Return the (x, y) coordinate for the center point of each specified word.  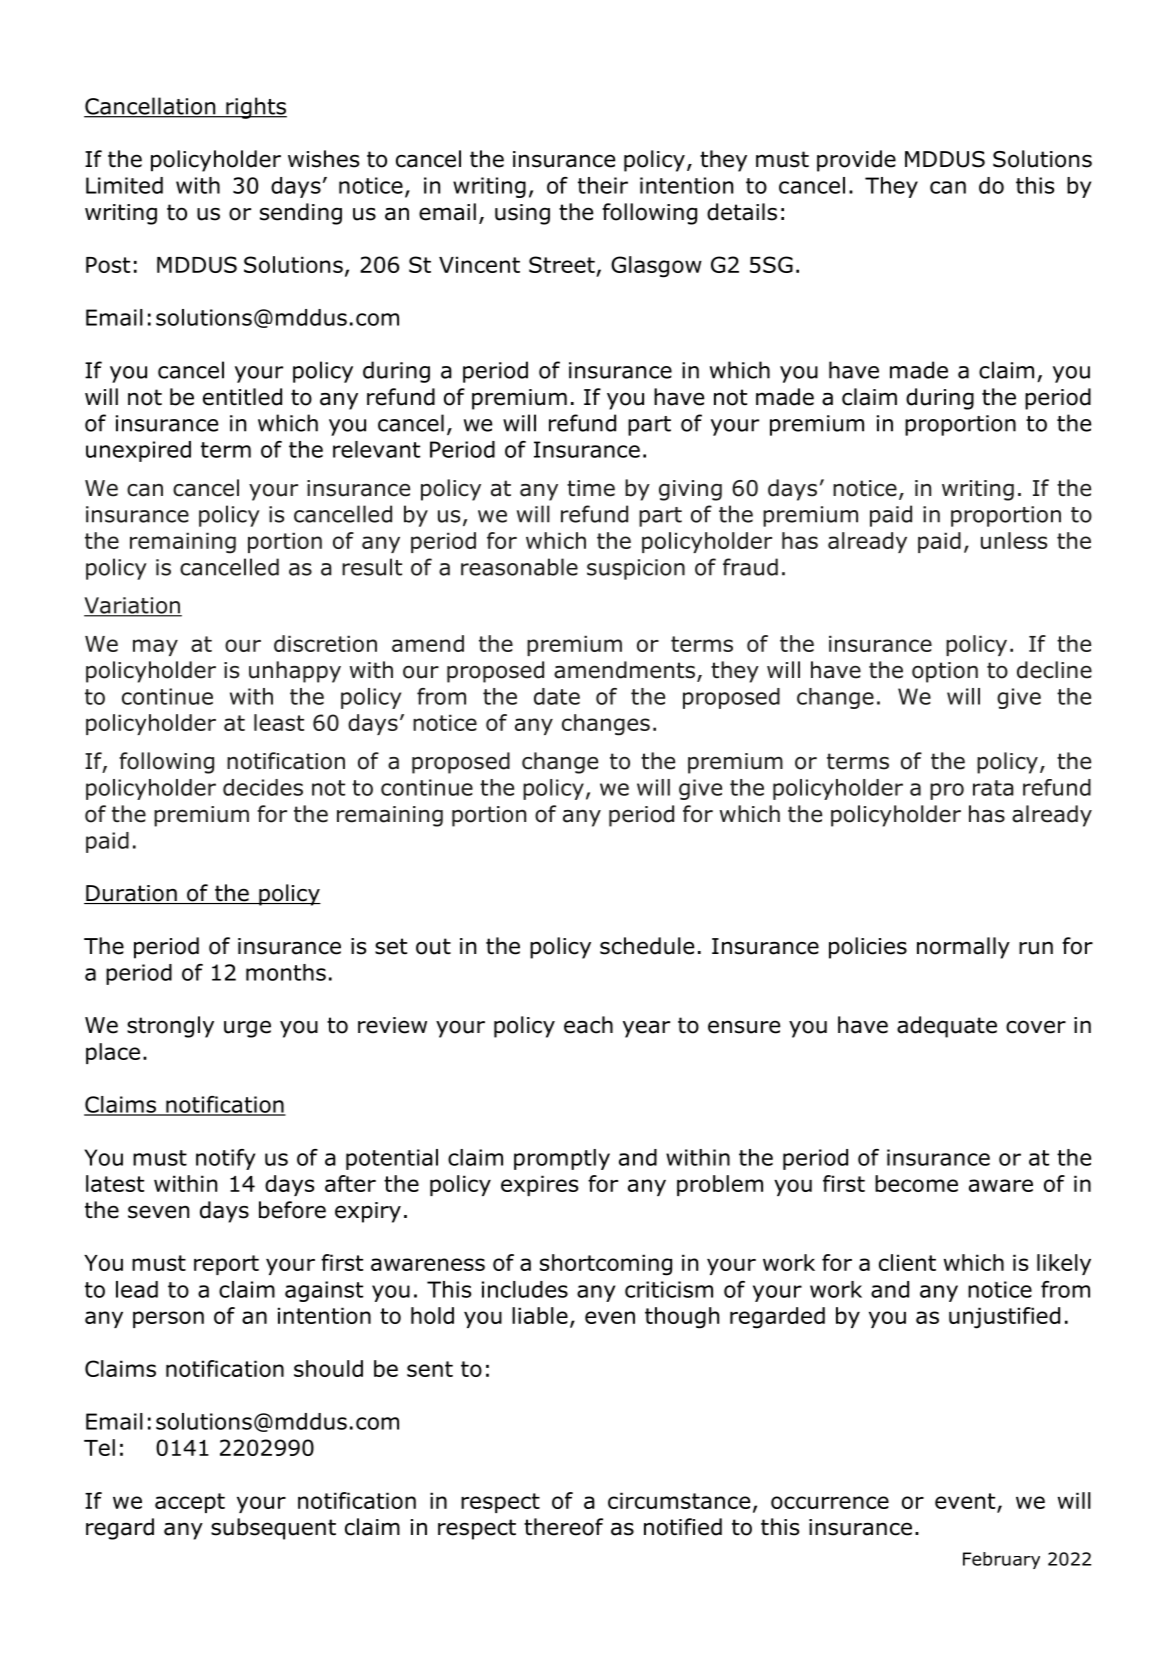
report (226, 1265)
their (603, 185)
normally (963, 948)
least (279, 722)
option (945, 672)
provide (856, 161)
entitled (242, 397)
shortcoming (606, 1265)
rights (255, 108)
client (907, 1262)
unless (1014, 540)
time (591, 488)
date (557, 696)
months (286, 972)
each (588, 1025)
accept (190, 1503)
